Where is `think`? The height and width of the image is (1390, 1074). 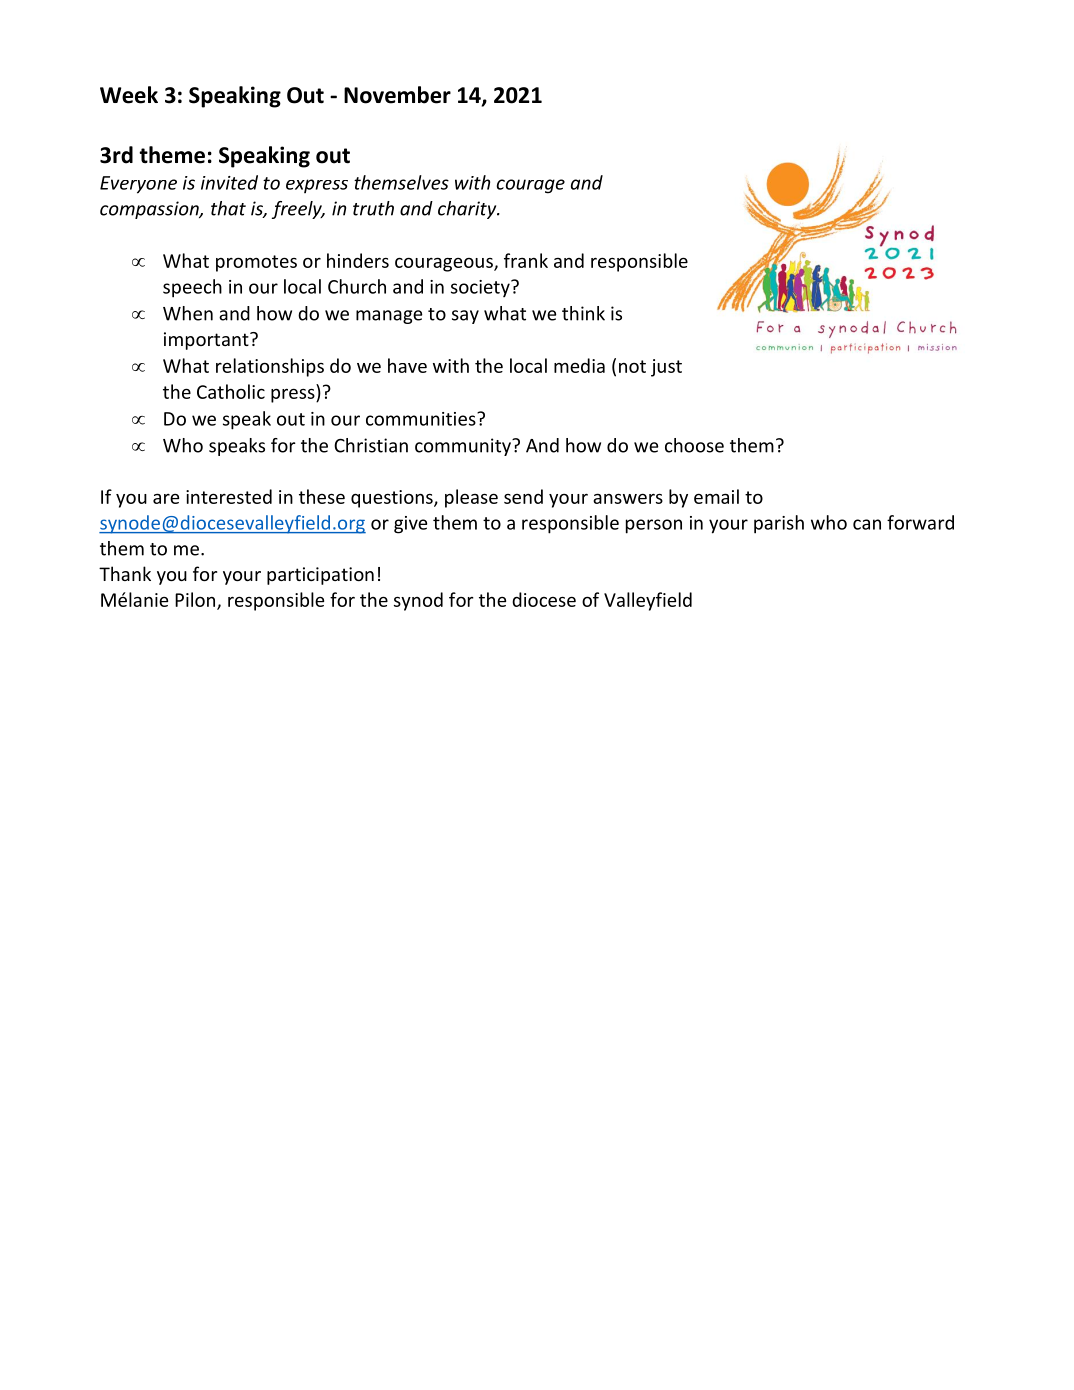 think is located at coordinates (583, 313).
